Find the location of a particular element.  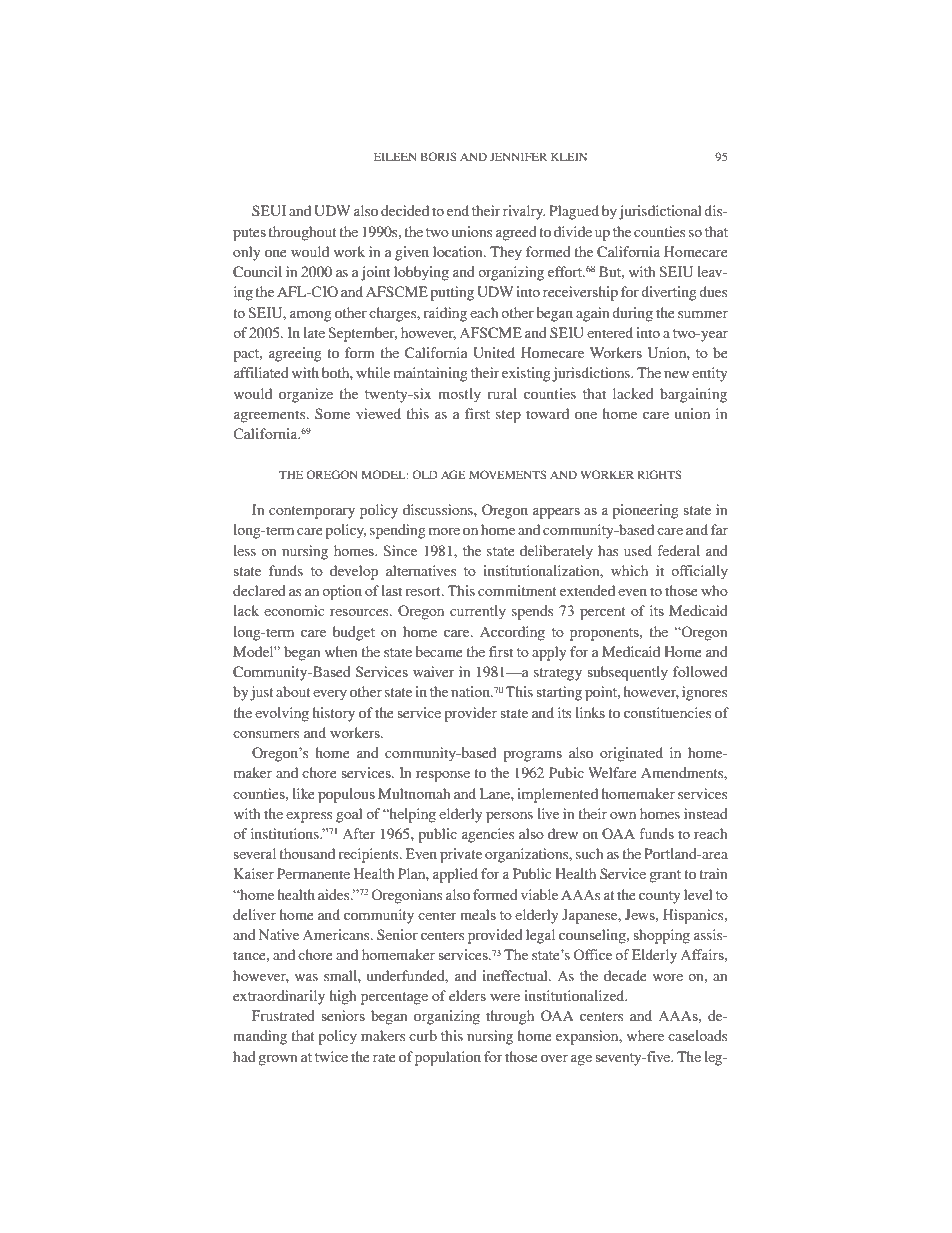

population is located at coordinates (448, 1058).
